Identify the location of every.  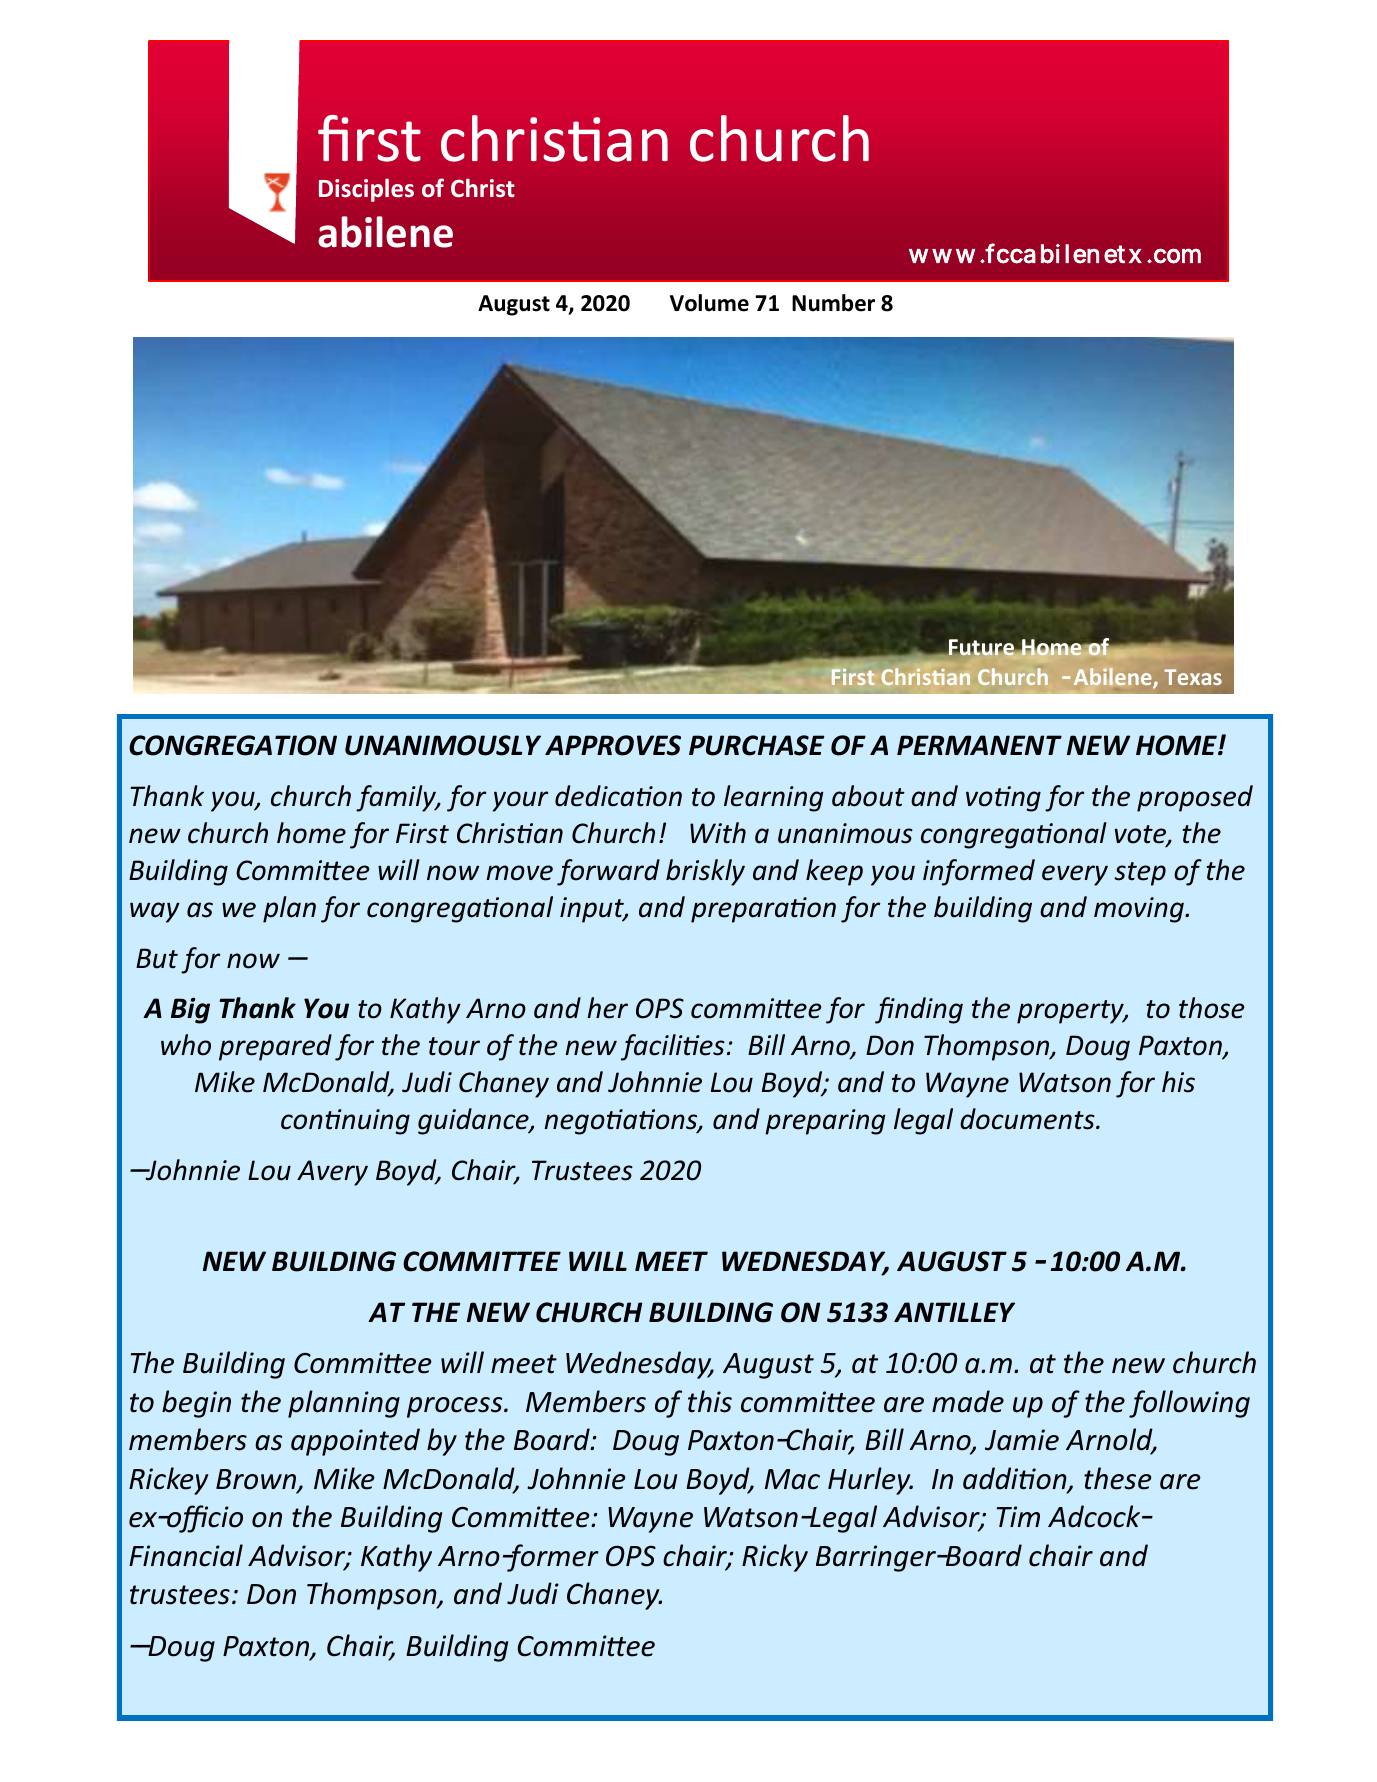
(1075, 875).
